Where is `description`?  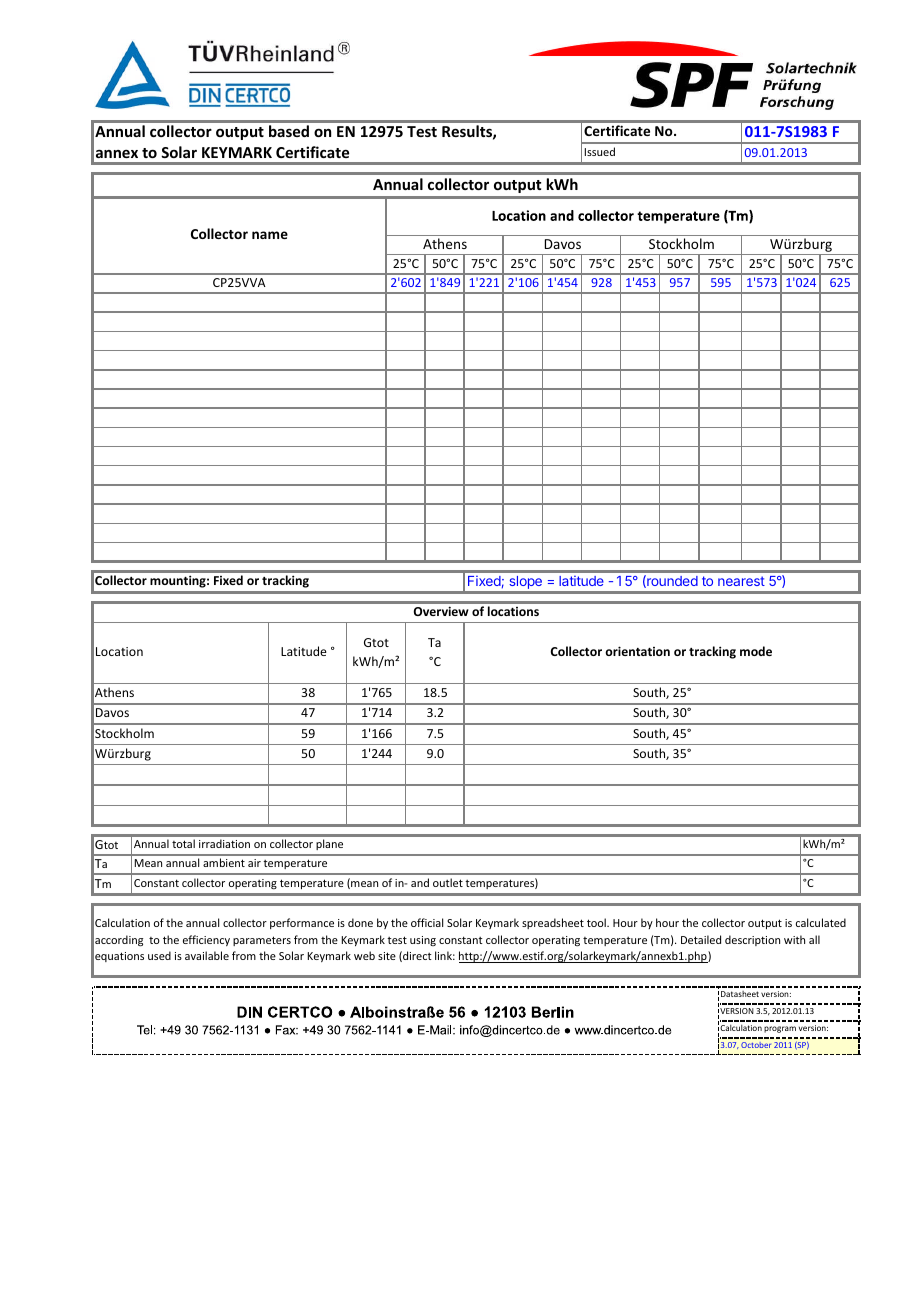
description is located at coordinates (752, 940).
